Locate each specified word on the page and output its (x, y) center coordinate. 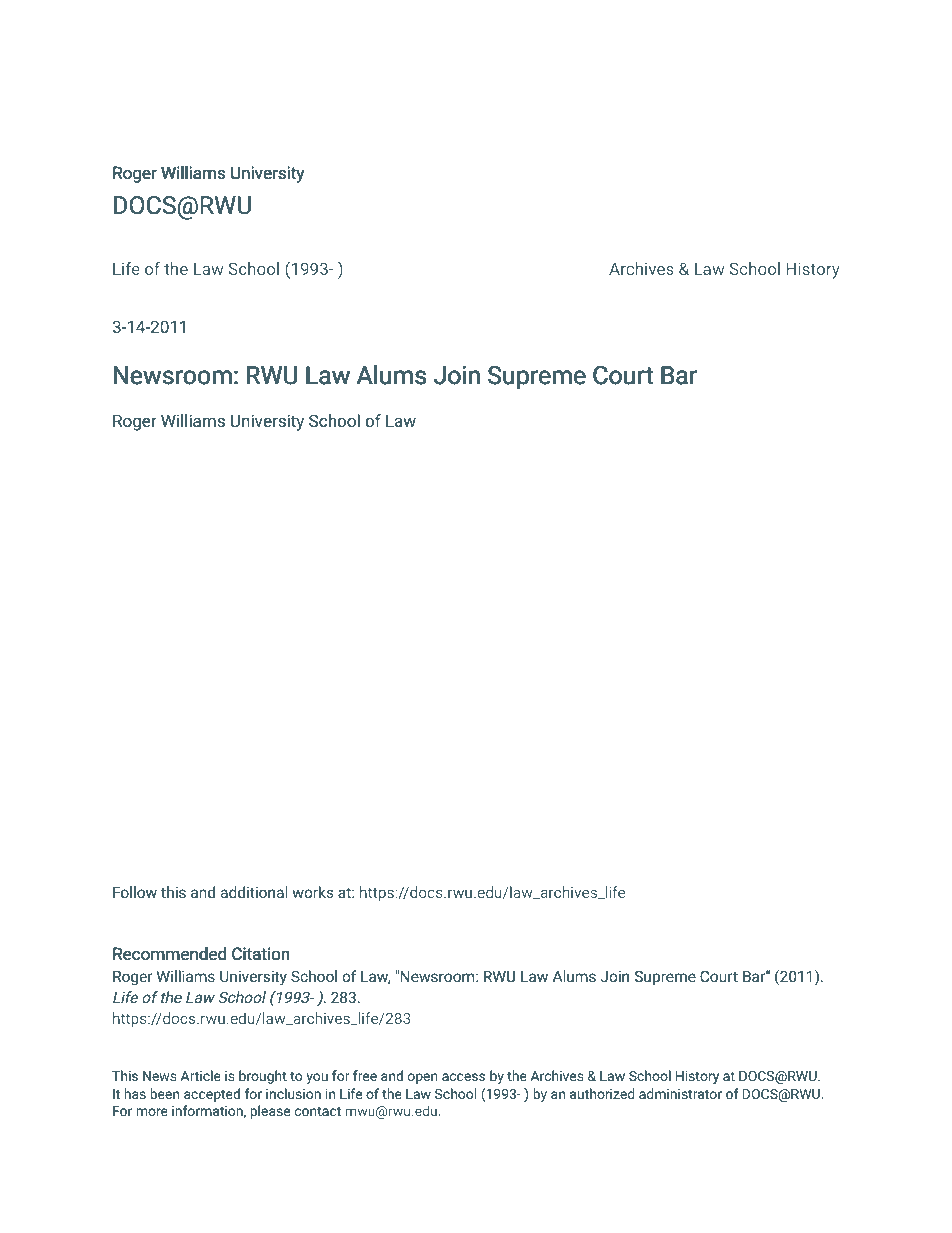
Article (201, 1075)
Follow (135, 892)
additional (254, 892)
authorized (602, 1093)
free (365, 1075)
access (463, 1077)
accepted (212, 1095)
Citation (261, 954)
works (313, 892)
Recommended (169, 954)
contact (318, 1111)
